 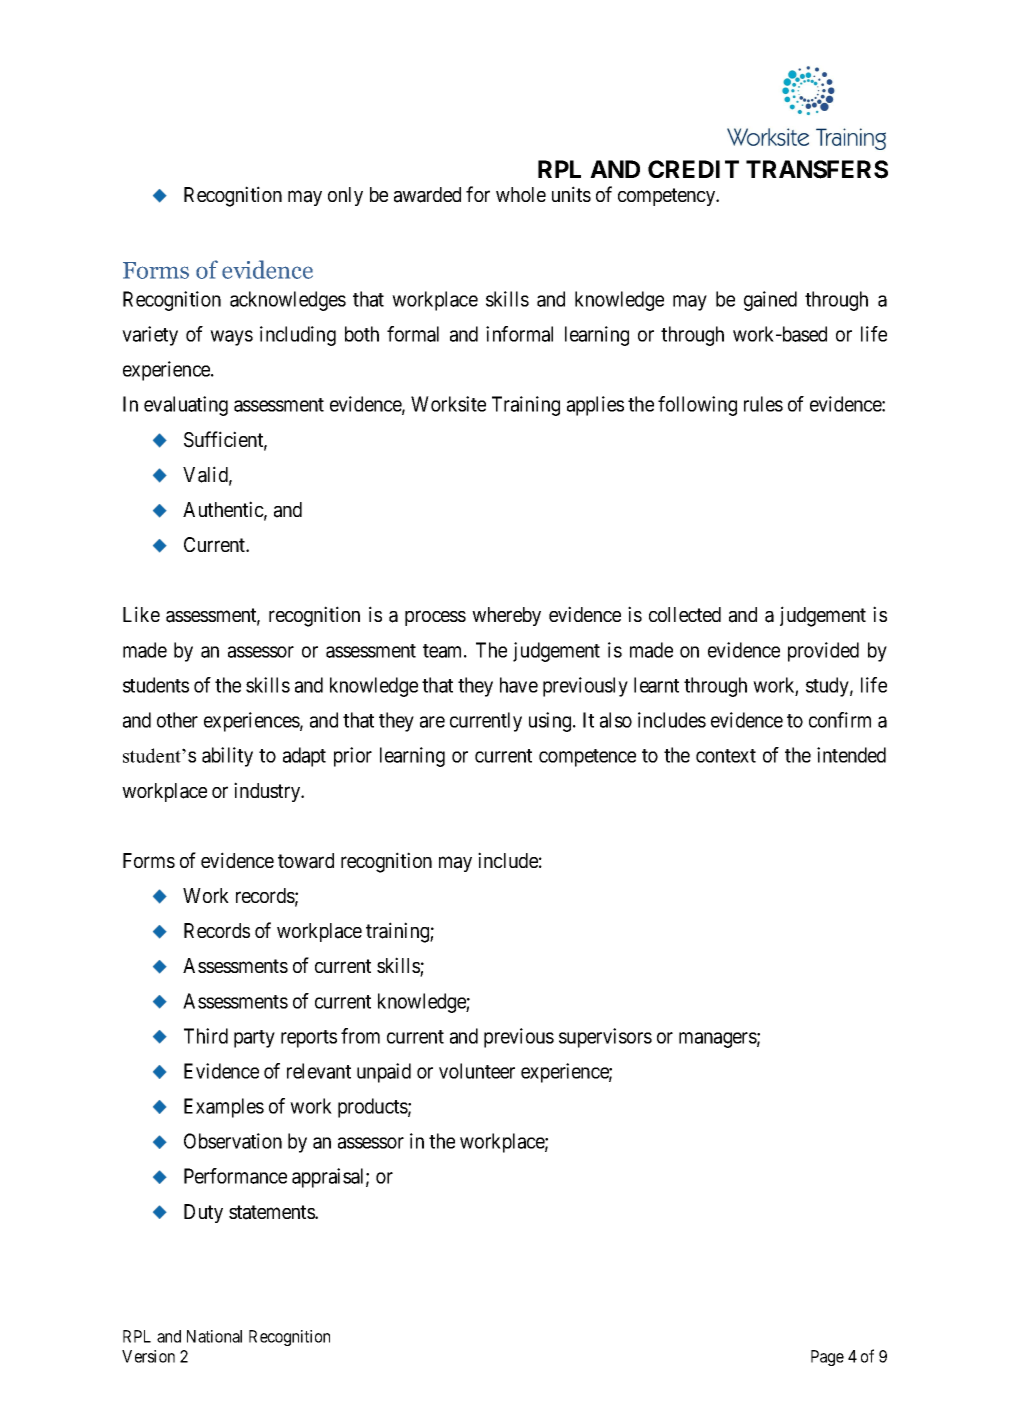 What do you see at coordinates (227, 757) in the screenshot?
I see `ability` at bounding box center [227, 757].
